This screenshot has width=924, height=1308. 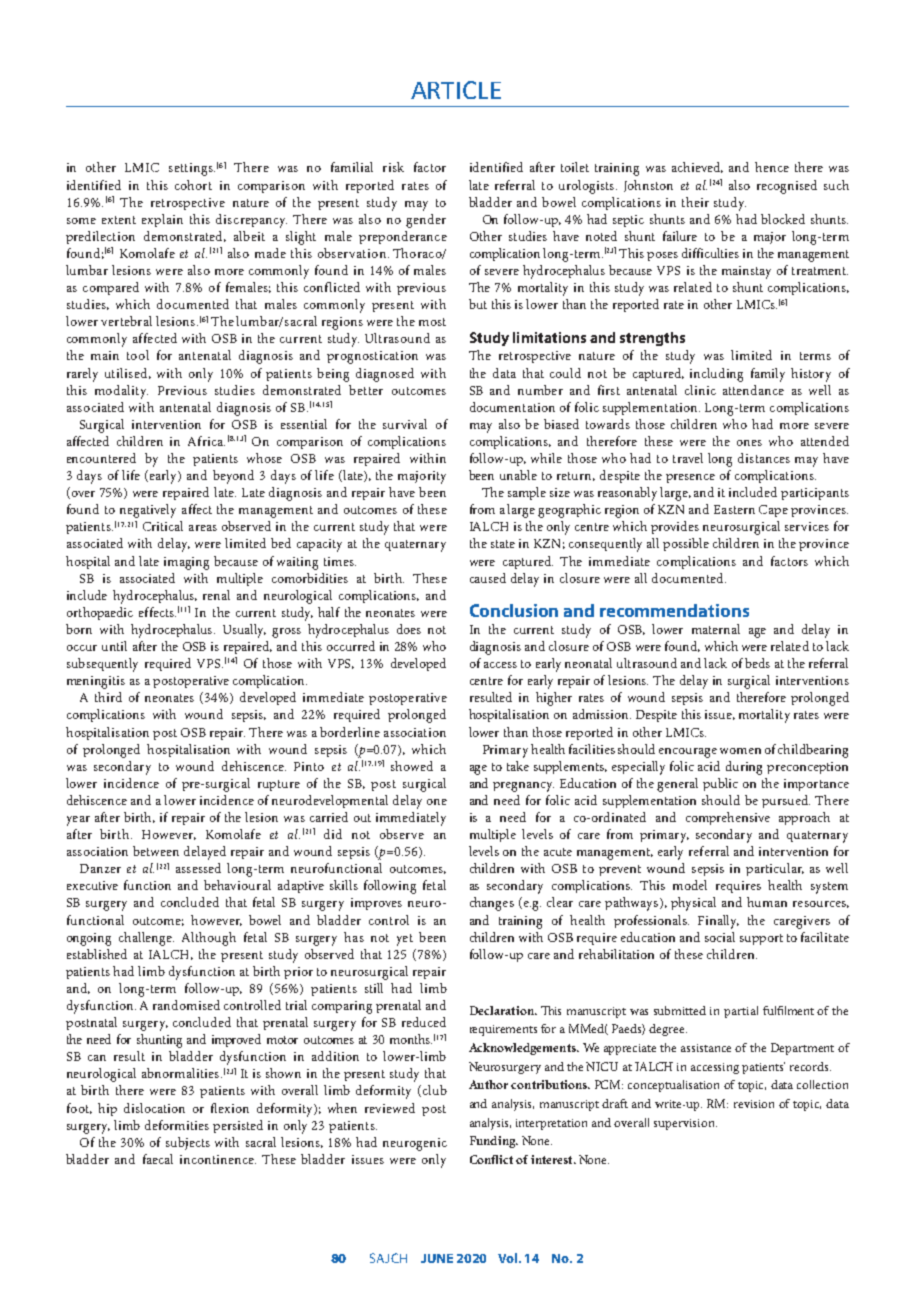 What do you see at coordinates (193, 185) in the screenshot?
I see `cohort` at bounding box center [193, 185].
